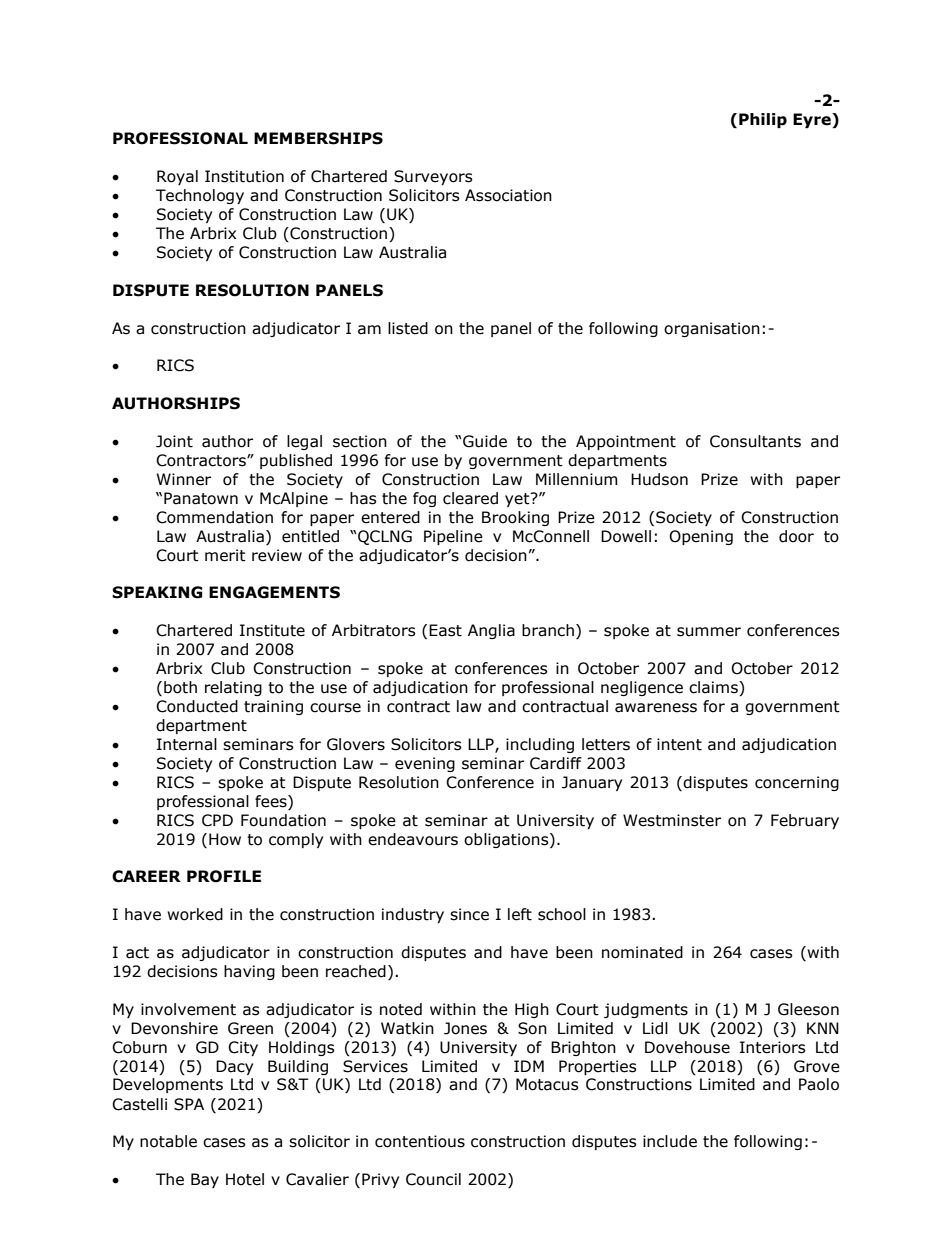 This screenshot has height=1233, width=952. Describe the element at coordinates (507, 840) in the screenshot. I see `obligations` at that location.
